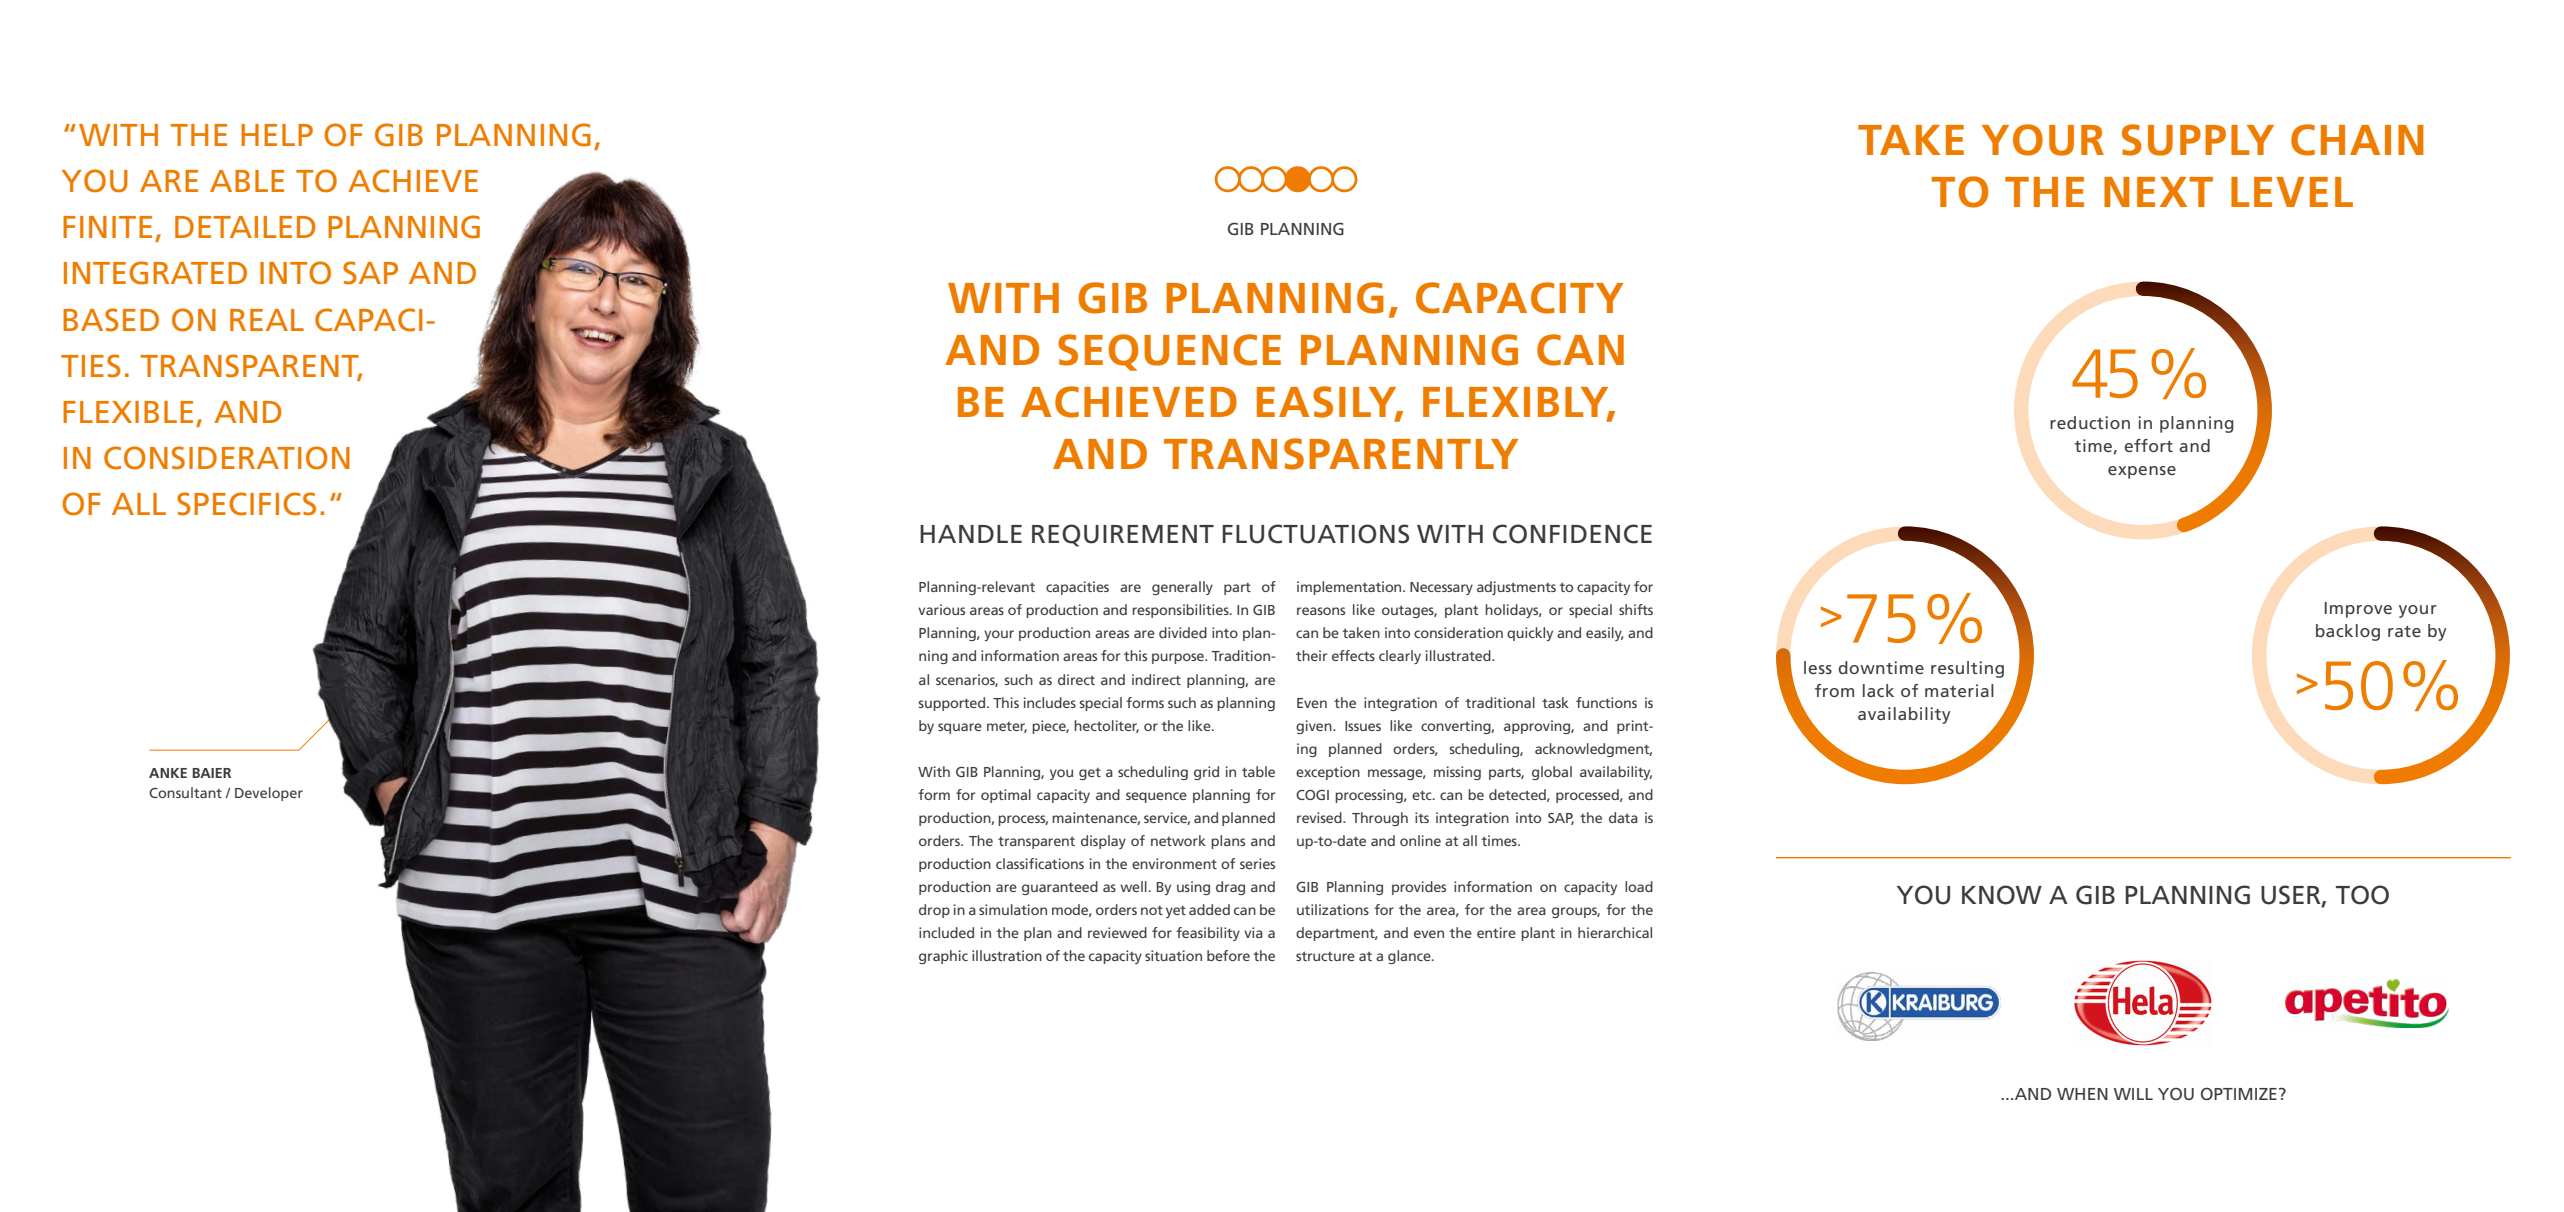  I want to click on SUPPLY, so click(2198, 140).
